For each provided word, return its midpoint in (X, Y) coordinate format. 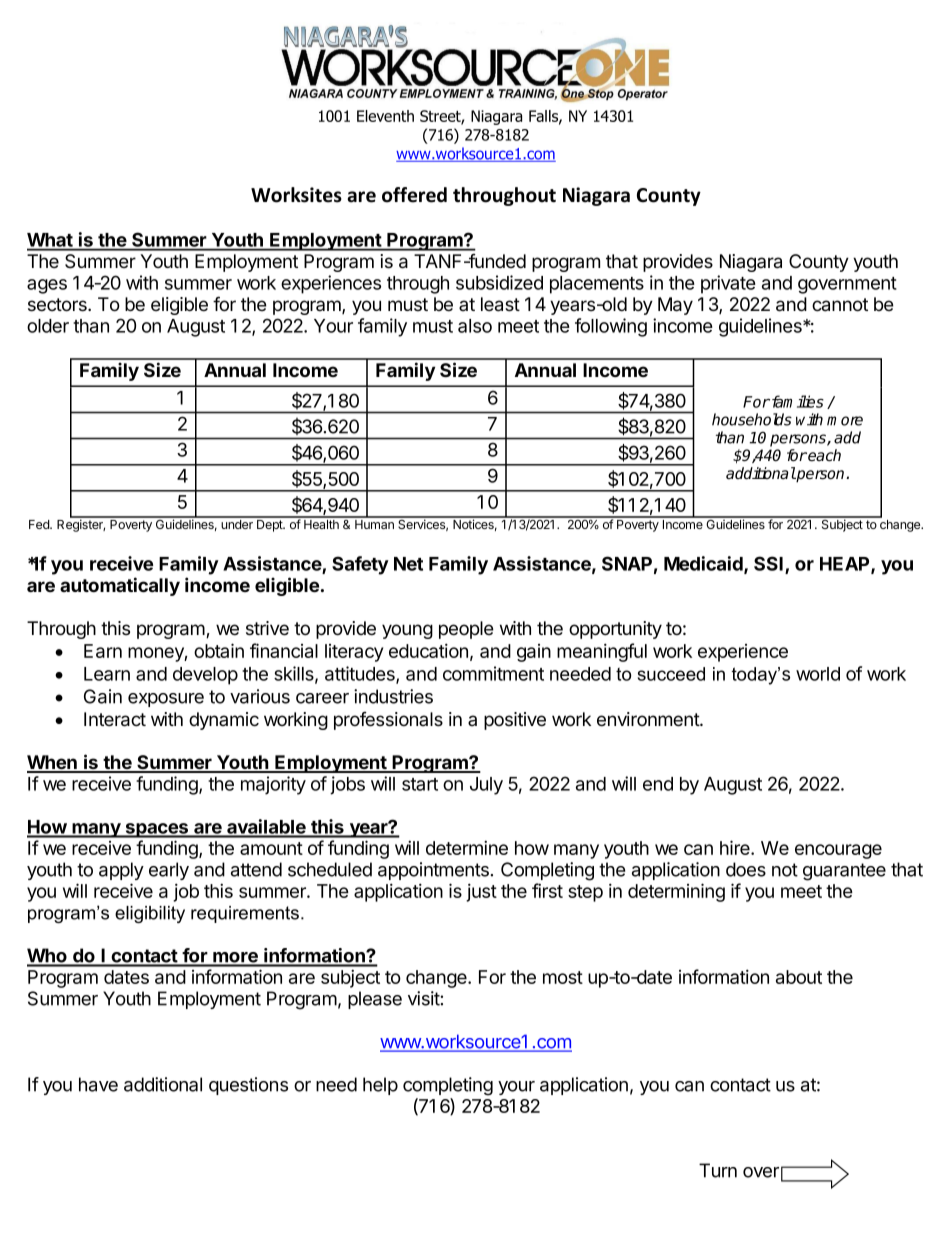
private (728, 284)
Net (408, 564)
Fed (40, 524)
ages (47, 286)
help (380, 1086)
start (420, 784)
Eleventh (385, 116)
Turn (718, 1170)
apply (121, 871)
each (824, 455)
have (98, 1084)
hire (736, 847)
